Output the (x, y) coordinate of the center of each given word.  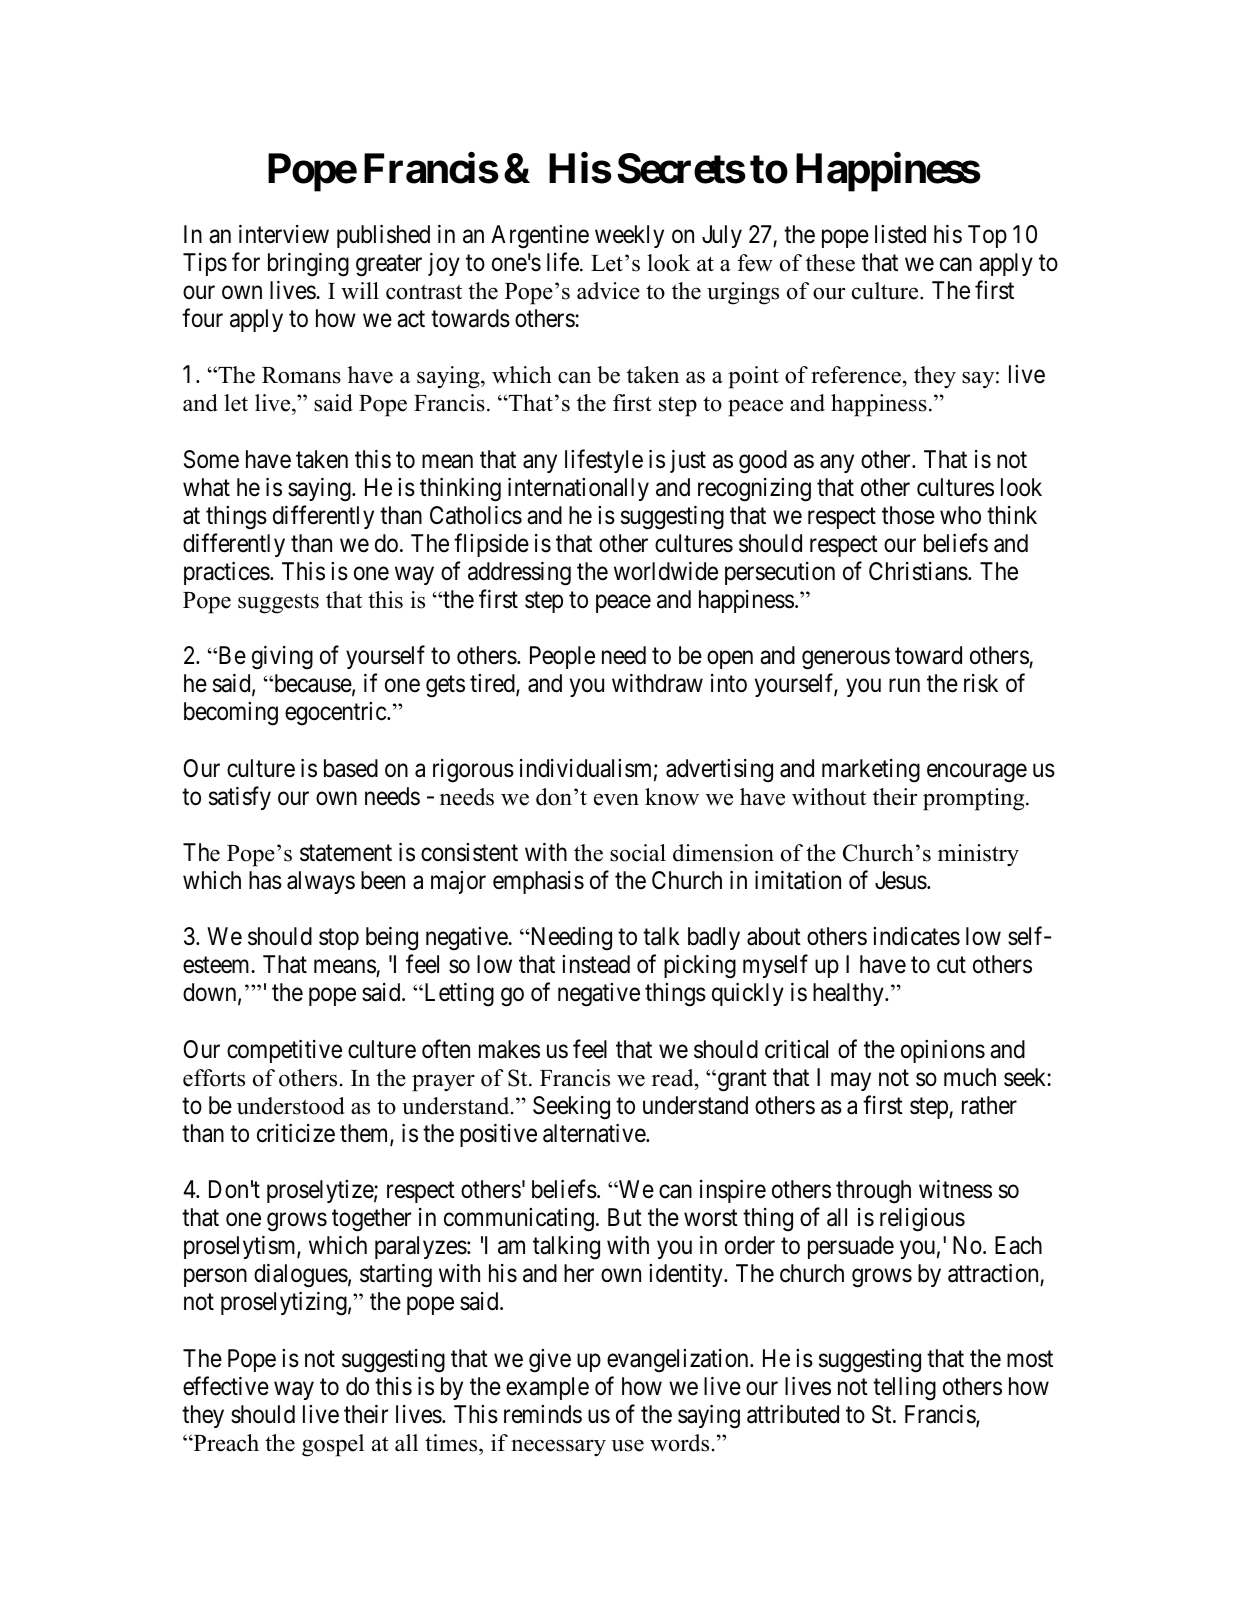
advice (608, 291)
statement (346, 853)
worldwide (666, 571)
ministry (978, 855)
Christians (918, 571)
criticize (296, 1133)
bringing (308, 265)
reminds (543, 1414)
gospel (333, 1445)
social (638, 853)
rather (989, 1105)
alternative (595, 1133)
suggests (278, 604)
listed (900, 234)
